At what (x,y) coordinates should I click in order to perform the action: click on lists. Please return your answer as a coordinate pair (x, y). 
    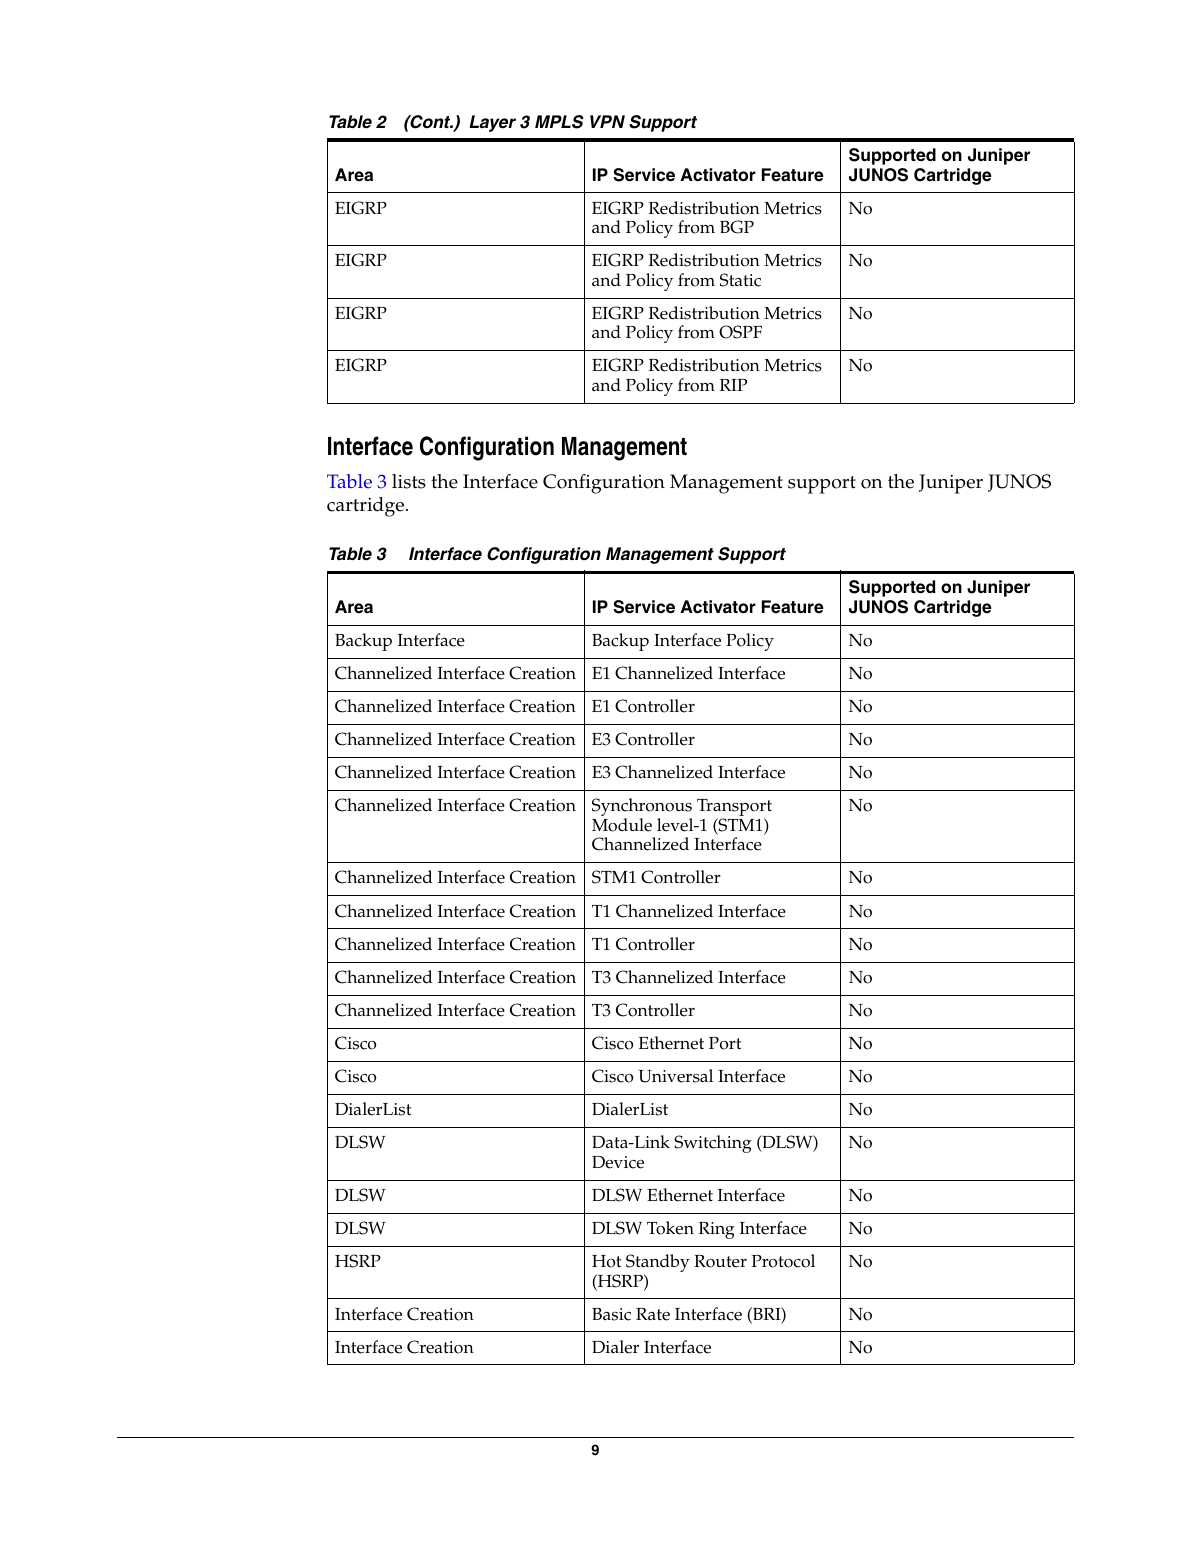
    Looking at the image, I should click on (409, 481).
